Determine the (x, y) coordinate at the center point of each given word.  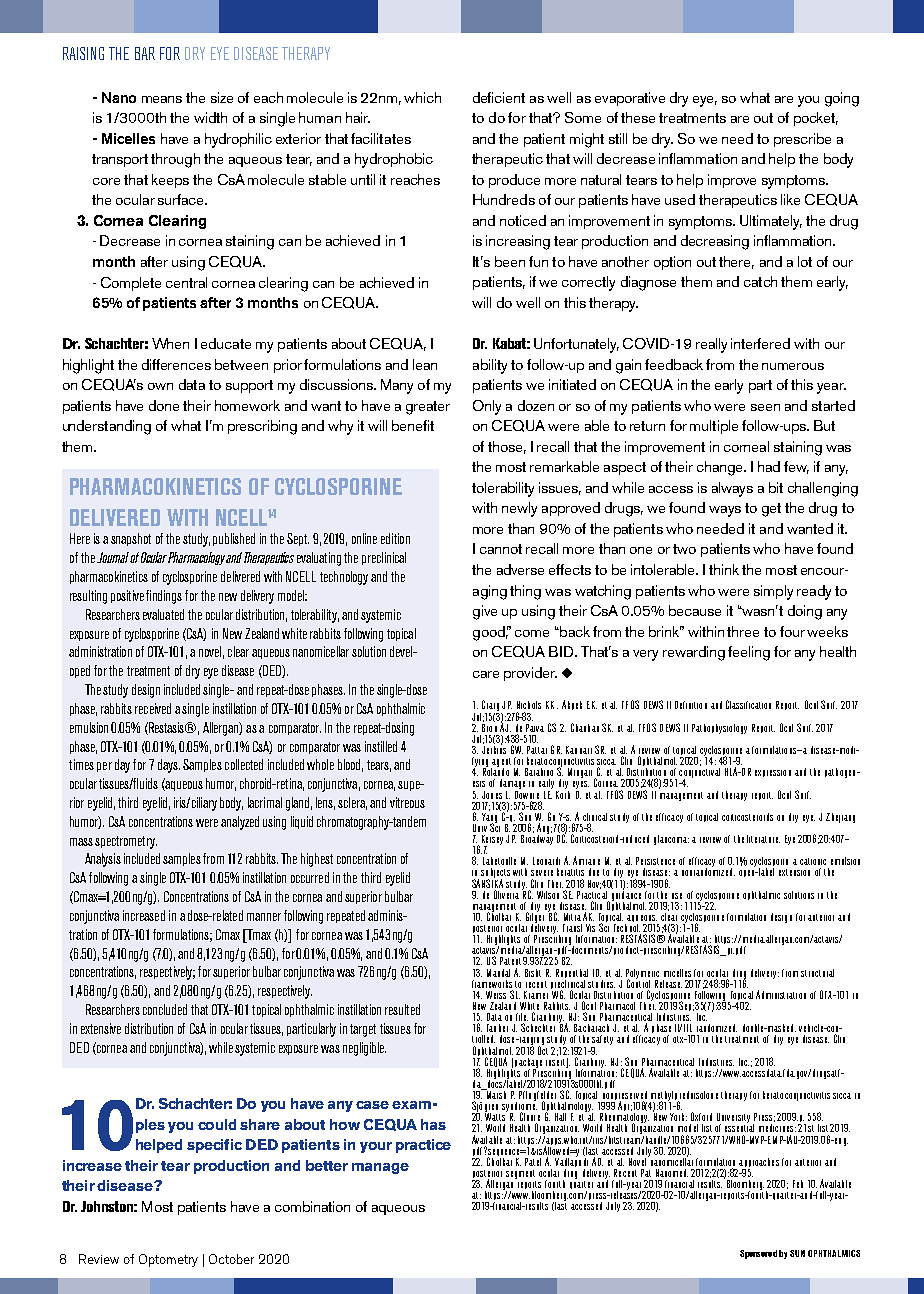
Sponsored (758, 1254)
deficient (499, 97)
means (162, 99)
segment (520, 1174)
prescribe (802, 140)
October (231, 1259)
